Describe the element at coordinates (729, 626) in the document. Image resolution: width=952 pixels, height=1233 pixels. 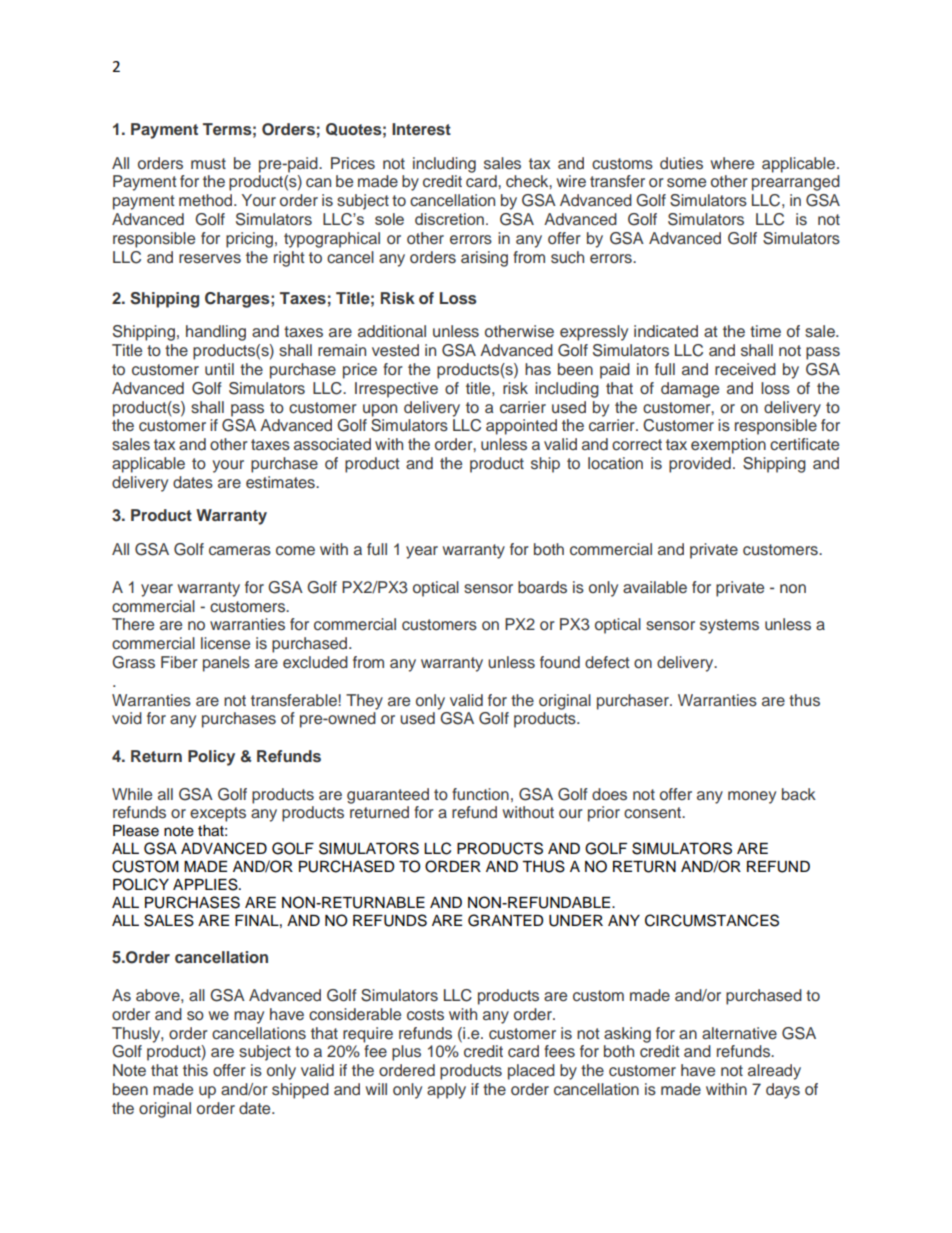
I see `systems` at that location.
